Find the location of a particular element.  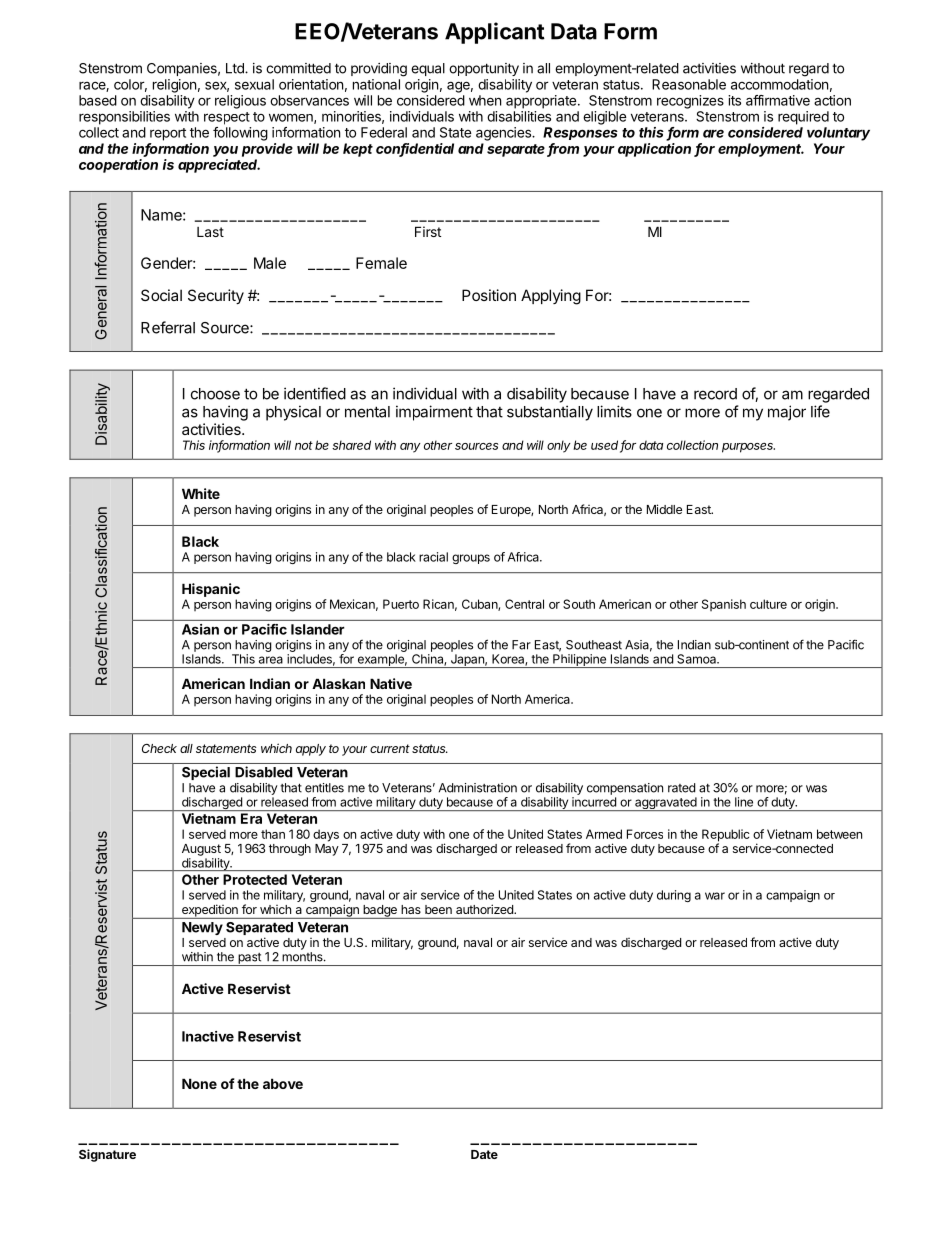

Hispanic is located at coordinates (211, 590).
